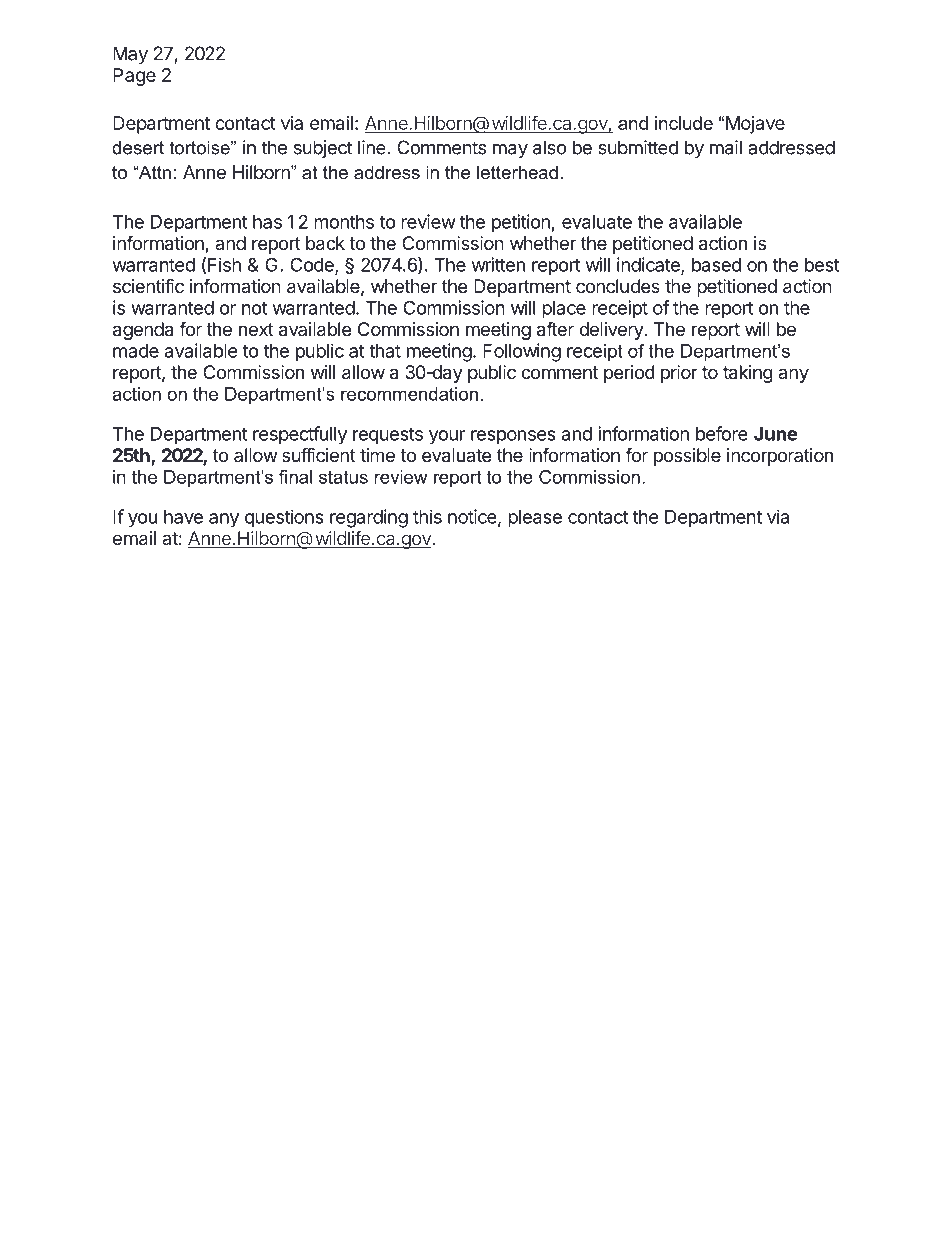 The height and width of the screenshot is (1233, 952). What do you see at coordinates (716, 265) in the screenshot?
I see `based` at bounding box center [716, 265].
